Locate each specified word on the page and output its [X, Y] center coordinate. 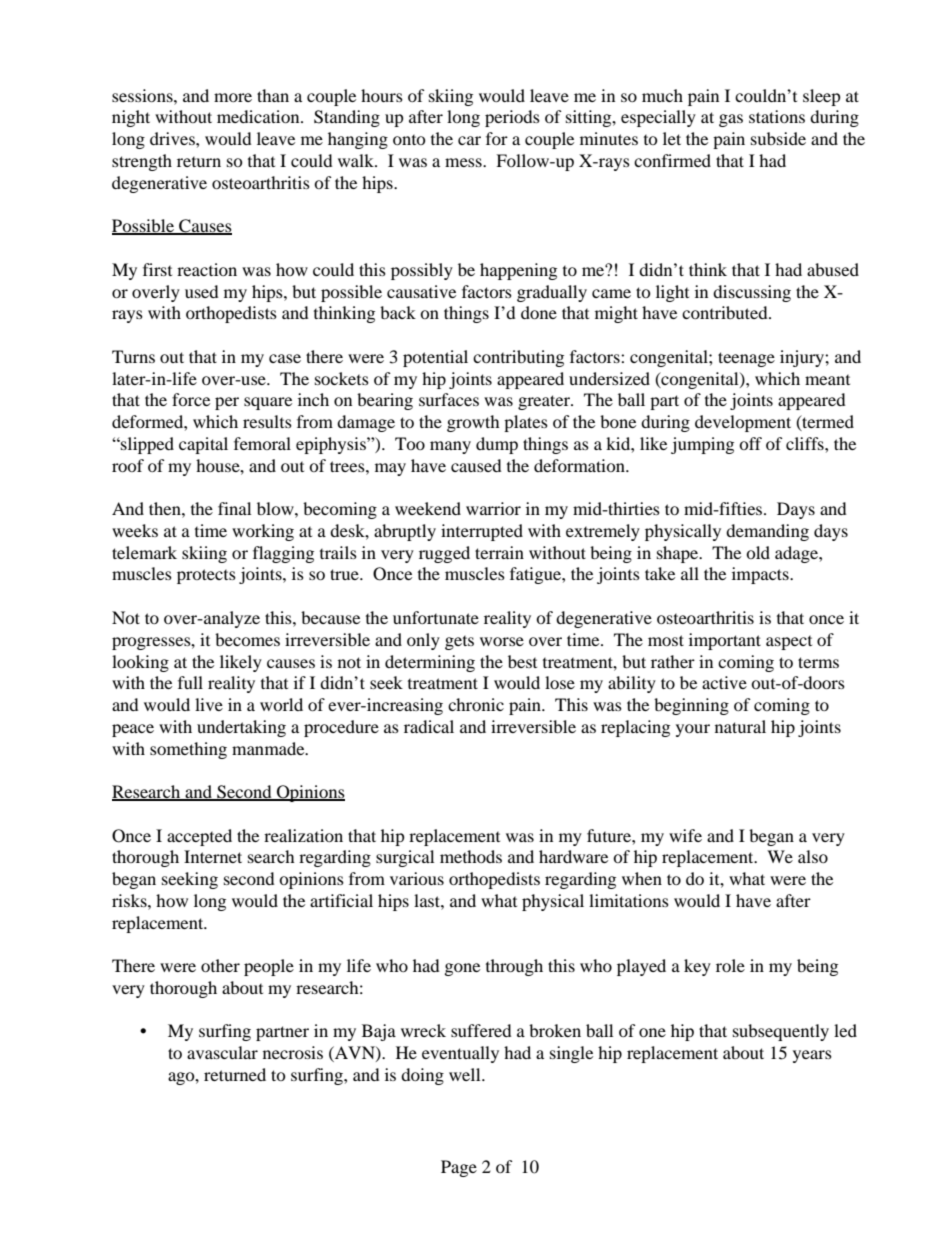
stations [777, 116]
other [220, 965]
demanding [767, 532]
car [469, 140]
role [730, 965]
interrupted [482, 532]
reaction [207, 269]
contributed [726, 312]
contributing [518, 358]
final [234, 508]
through [514, 967]
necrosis [293, 1052]
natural [740, 726]
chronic [476, 704]
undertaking [241, 728]
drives [173, 138]
